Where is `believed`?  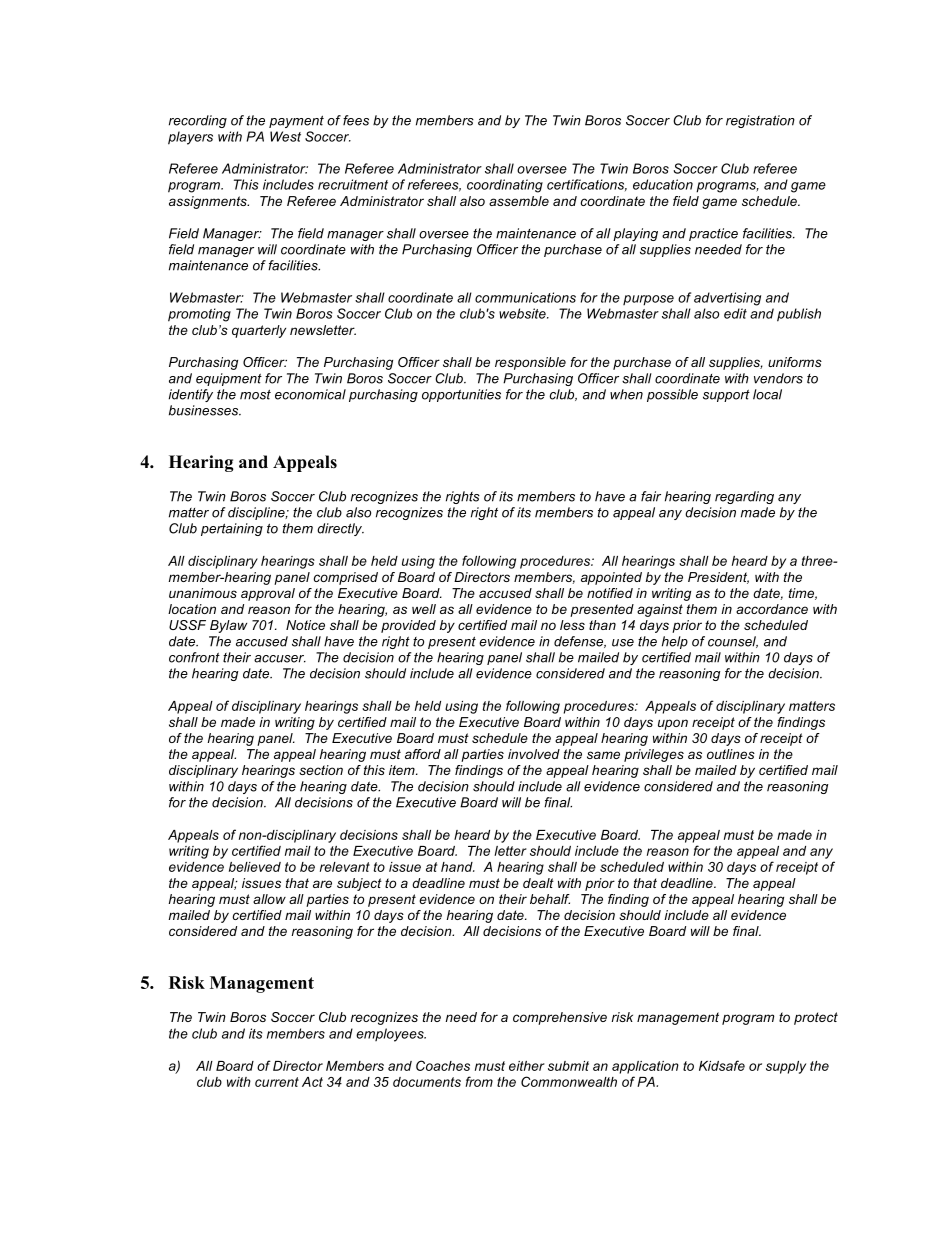
believed is located at coordinates (255, 867).
